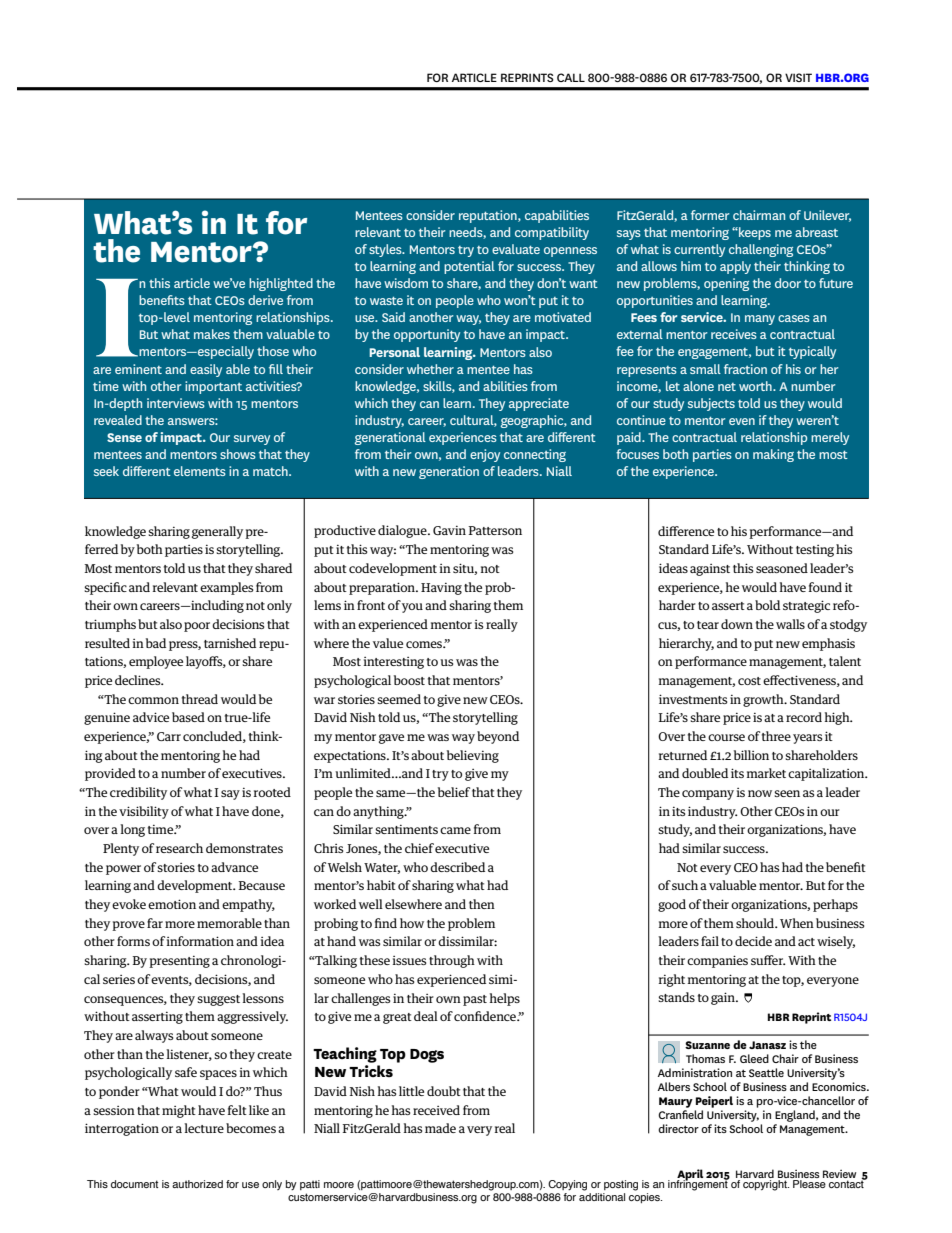 The width and height of the screenshot is (952, 1233). Describe the element at coordinates (179, 848) in the screenshot. I see `research` at that location.
